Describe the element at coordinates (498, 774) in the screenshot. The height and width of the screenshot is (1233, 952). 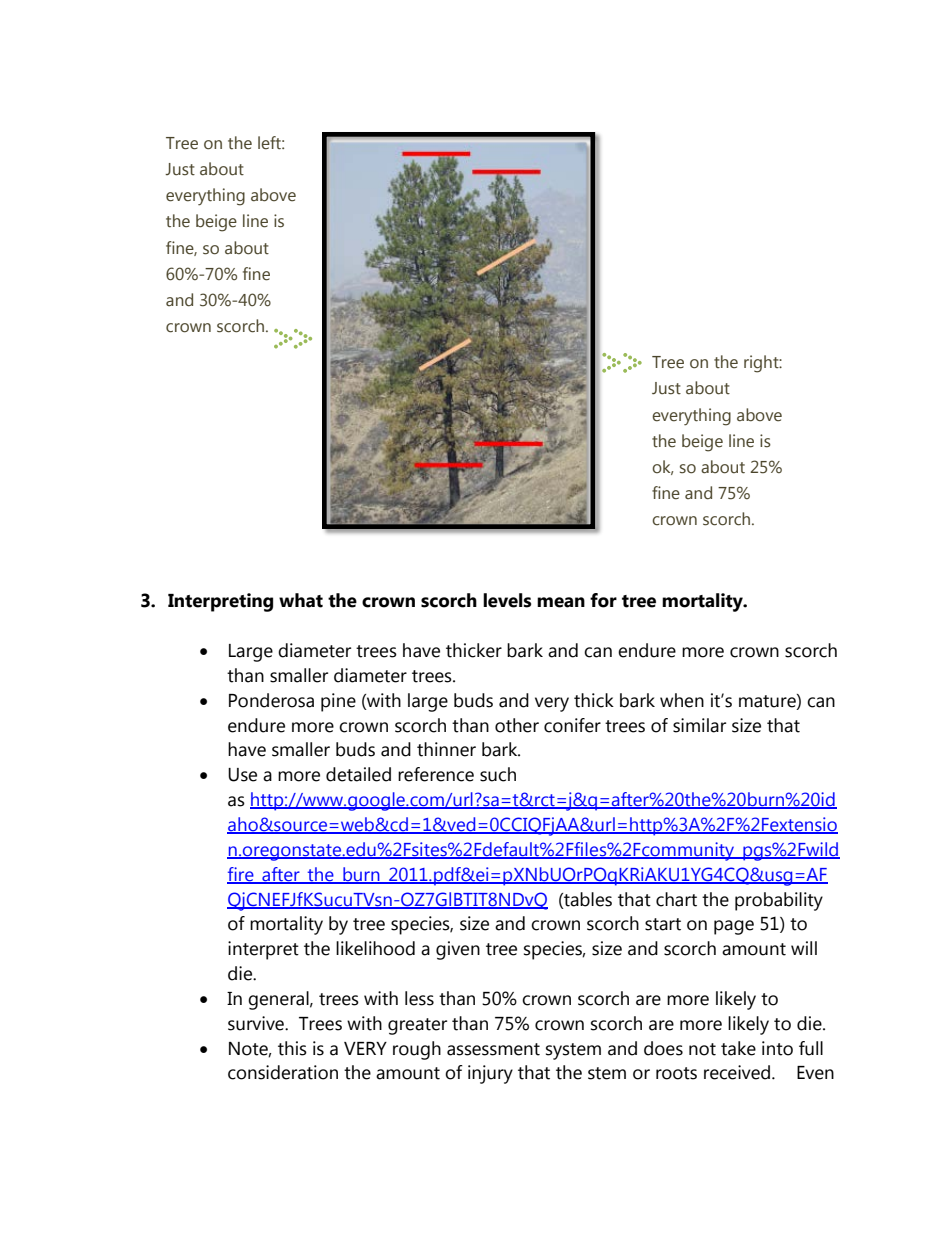
I see `such` at that location.
